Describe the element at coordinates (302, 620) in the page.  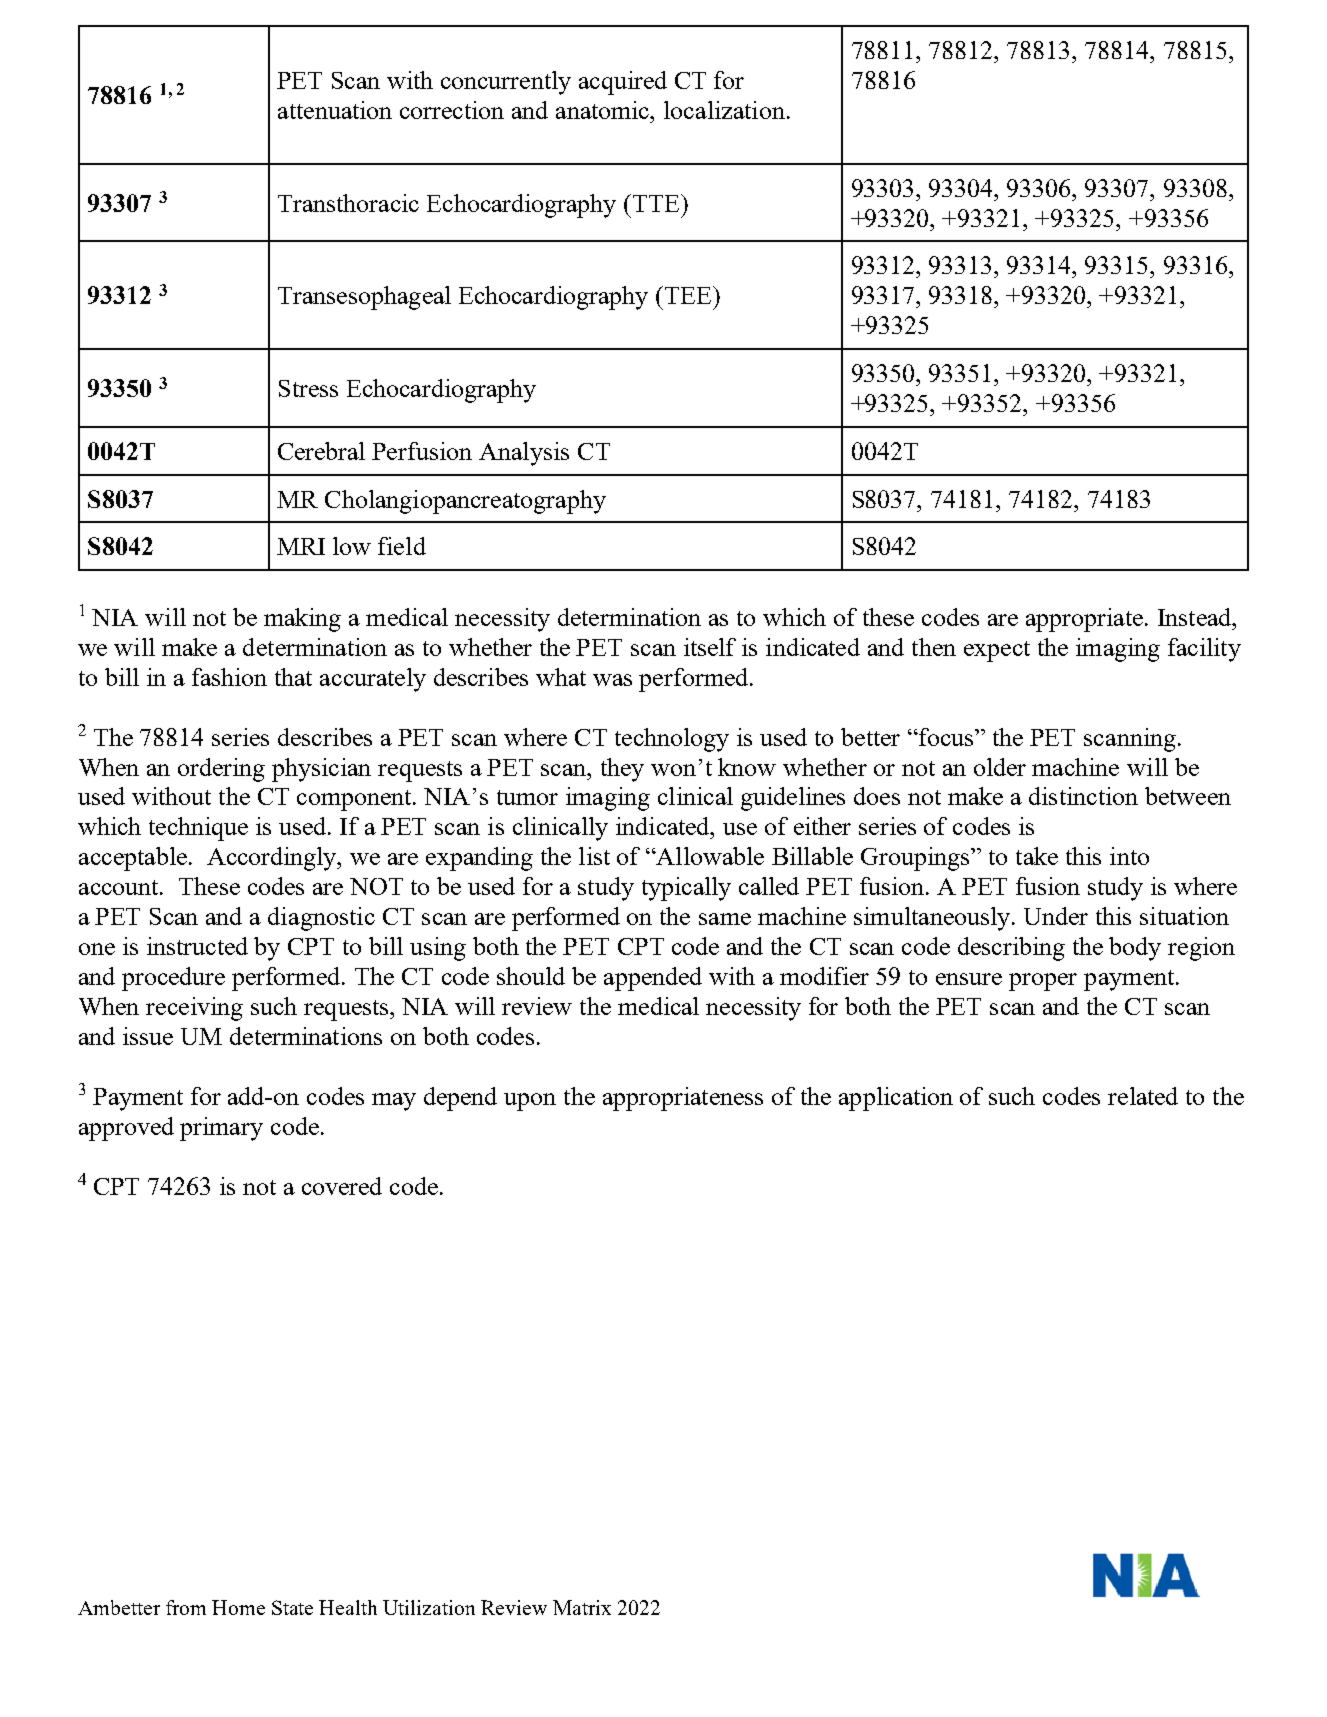
I see `making` at that location.
